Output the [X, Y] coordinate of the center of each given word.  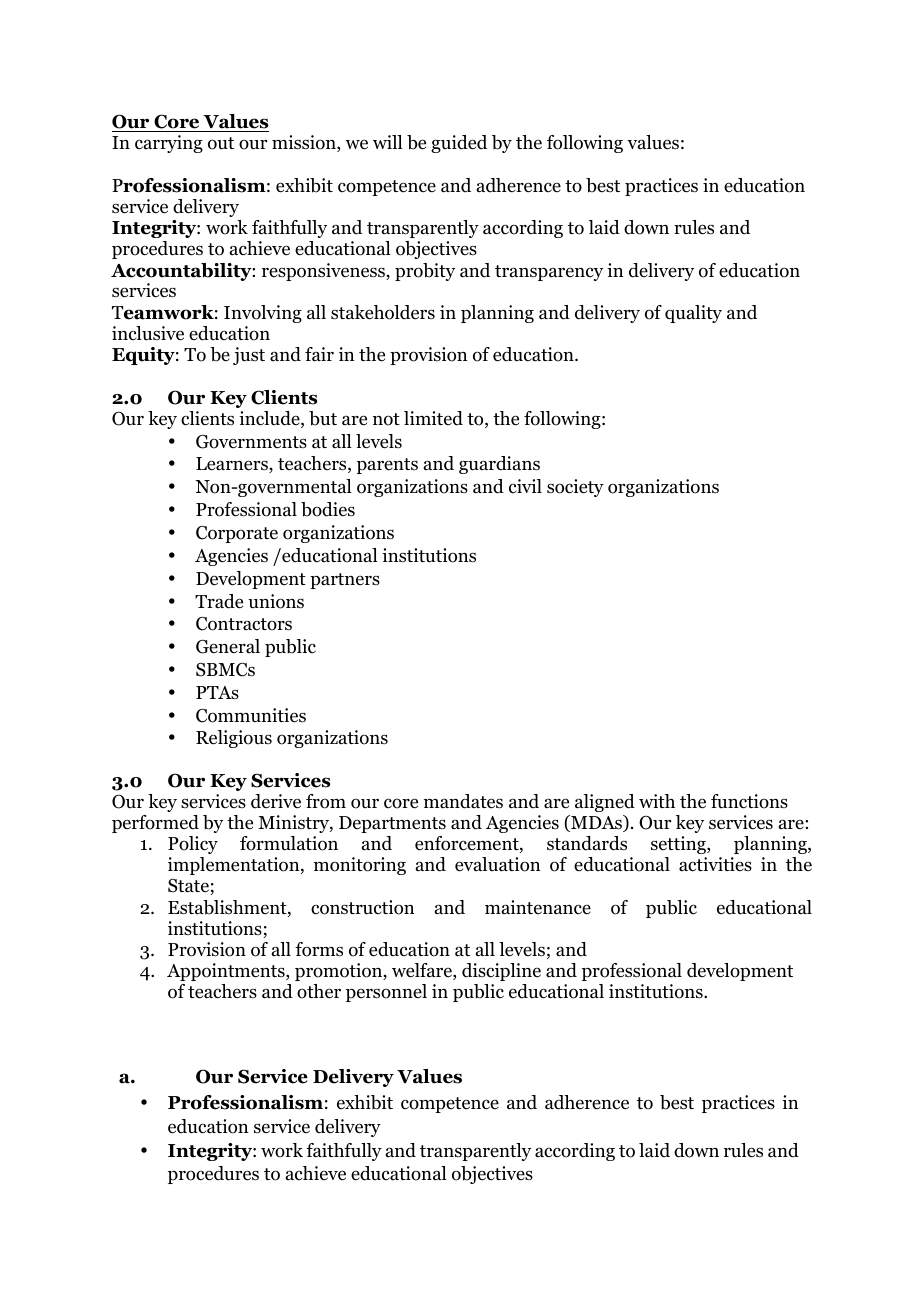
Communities [251, 715]
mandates [463, 801]
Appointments [227, 972]
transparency [549, 273]
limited [433, 418]
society [575, 488]
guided [459, 144]
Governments [251, 442]
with [657, 801]
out [221, 143]
